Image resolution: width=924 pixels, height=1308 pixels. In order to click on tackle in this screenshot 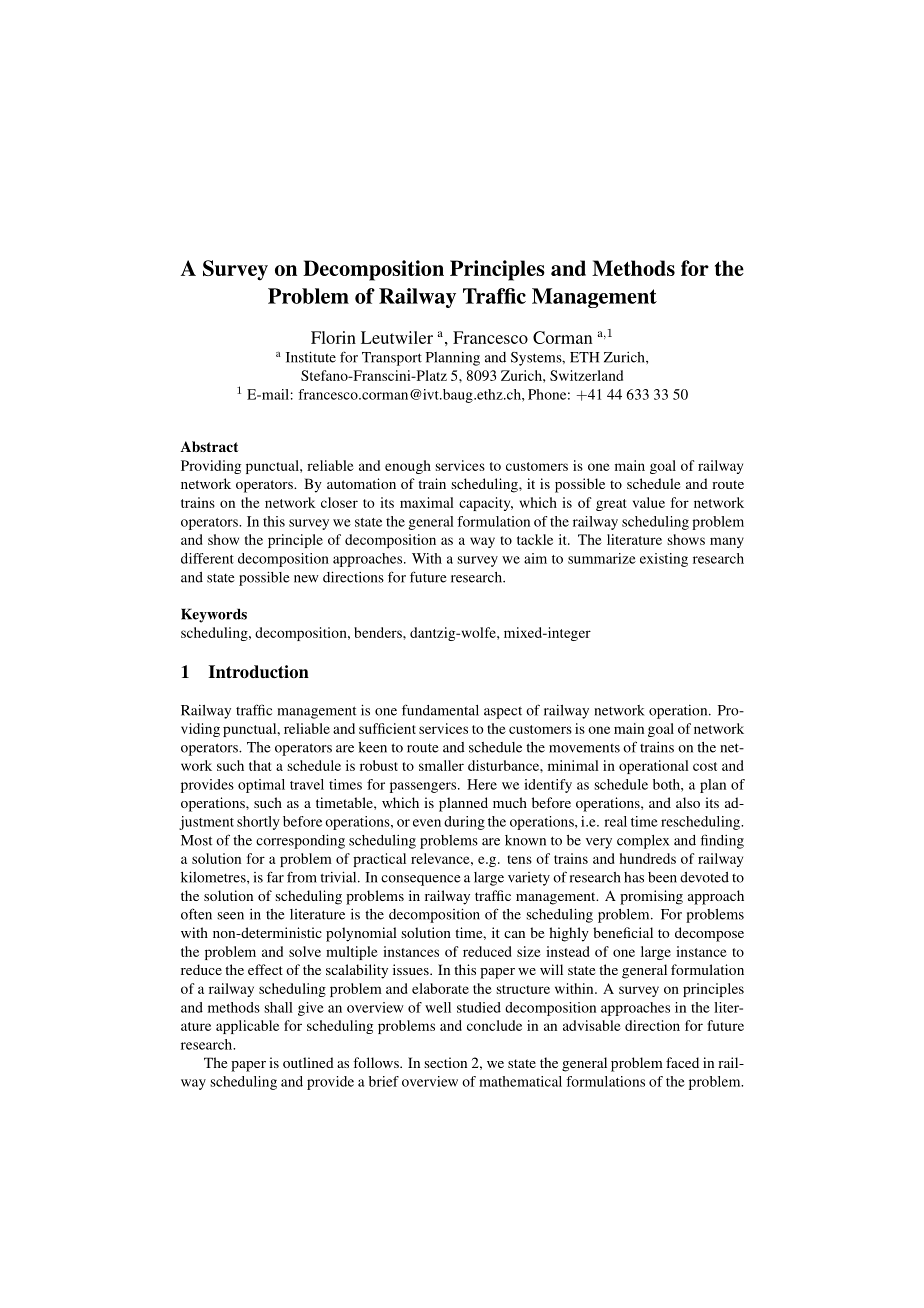, I will do `click(535, 539)`.
